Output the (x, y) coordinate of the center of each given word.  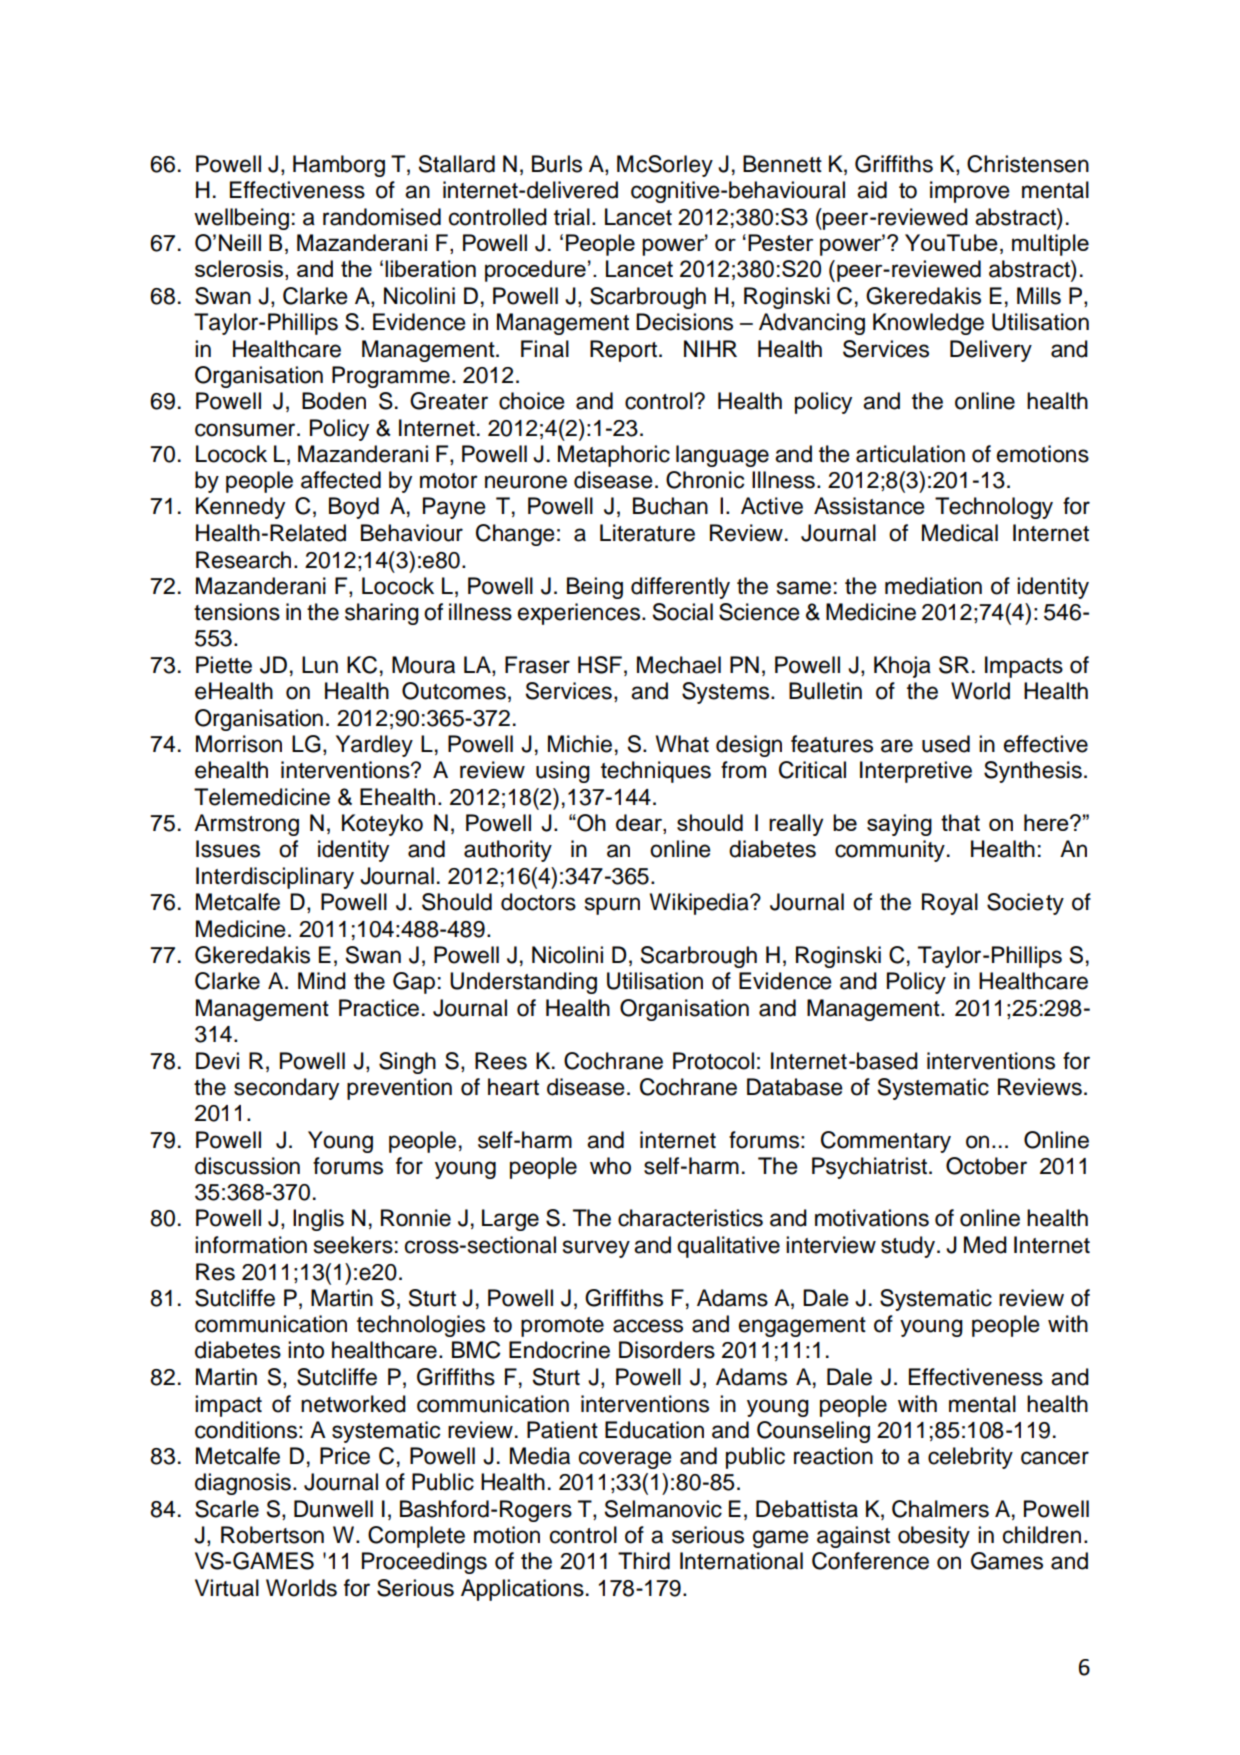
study (909, 1247)
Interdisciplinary (275, 878)
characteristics (690, 1218)
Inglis (318, 1220)
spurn (612, 906)
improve (970, 192)
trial (572, 217)
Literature (647, 533)
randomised (382, 217)
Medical (960, 533)
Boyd (354, 508)
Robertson (272, 1535)
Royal (950, 904)
